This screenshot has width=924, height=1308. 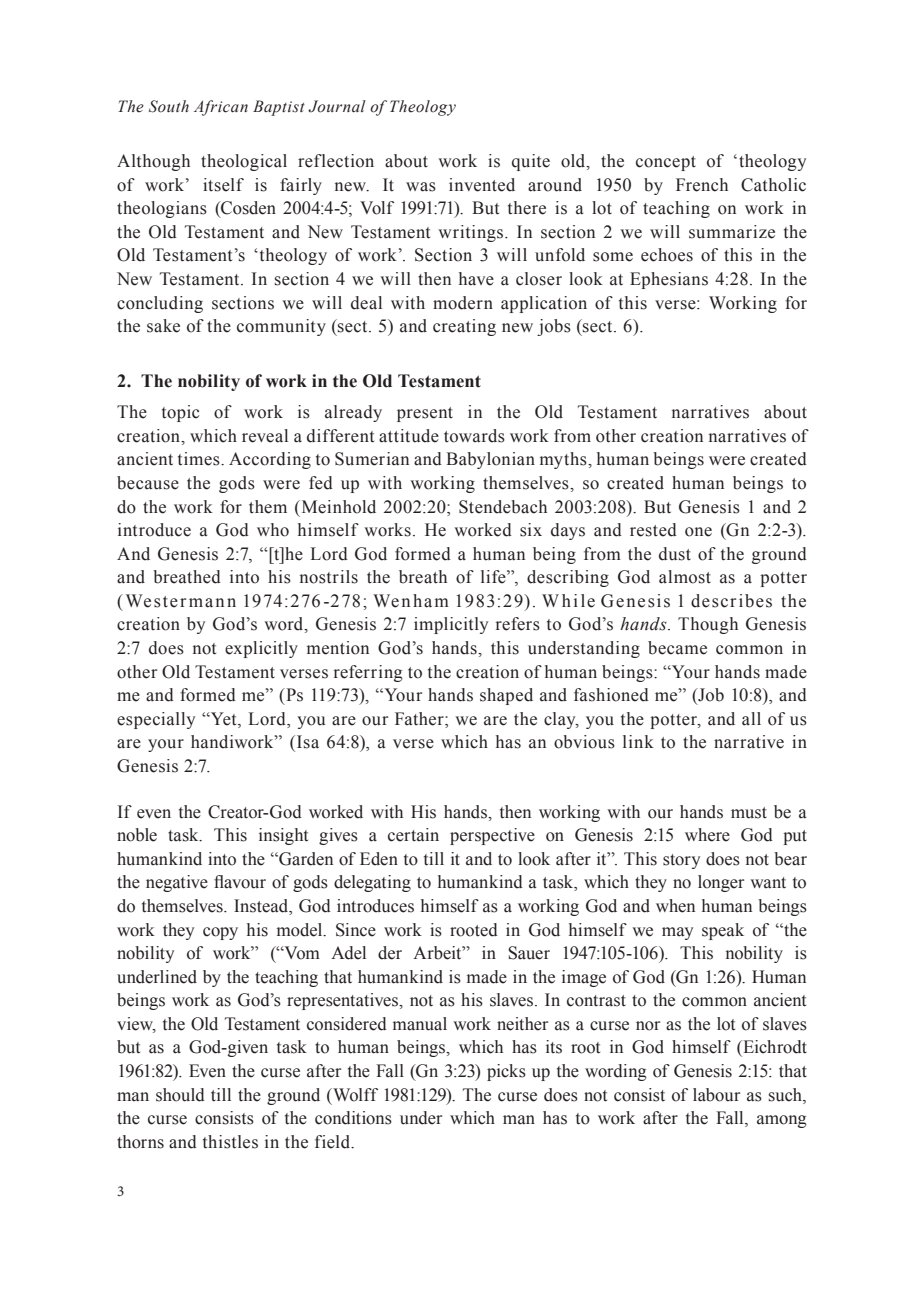 I want to click on concept, so click(x=666, y=163).
